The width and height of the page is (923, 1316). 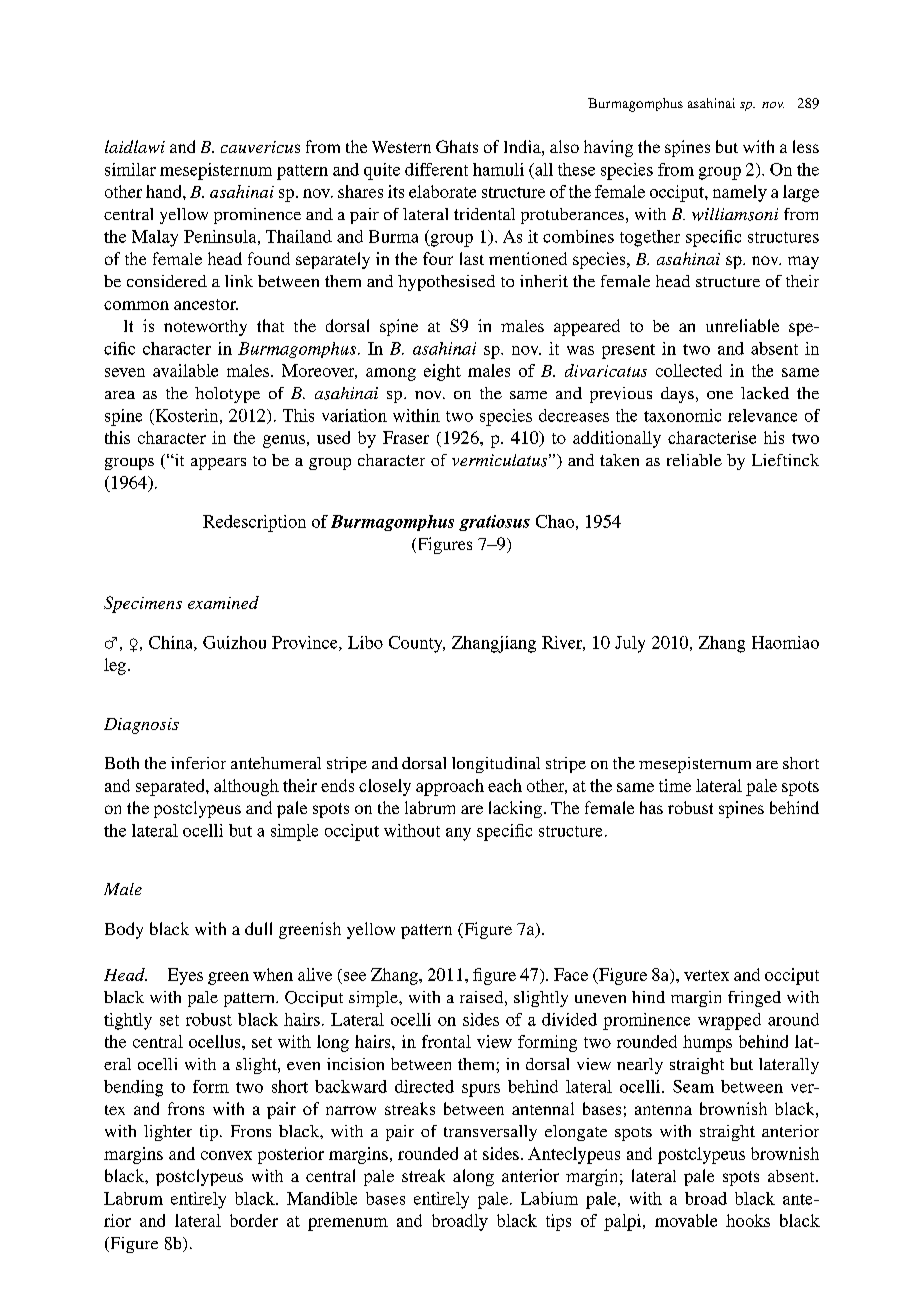 I want to click on eight, so click(x=442, y=372).
